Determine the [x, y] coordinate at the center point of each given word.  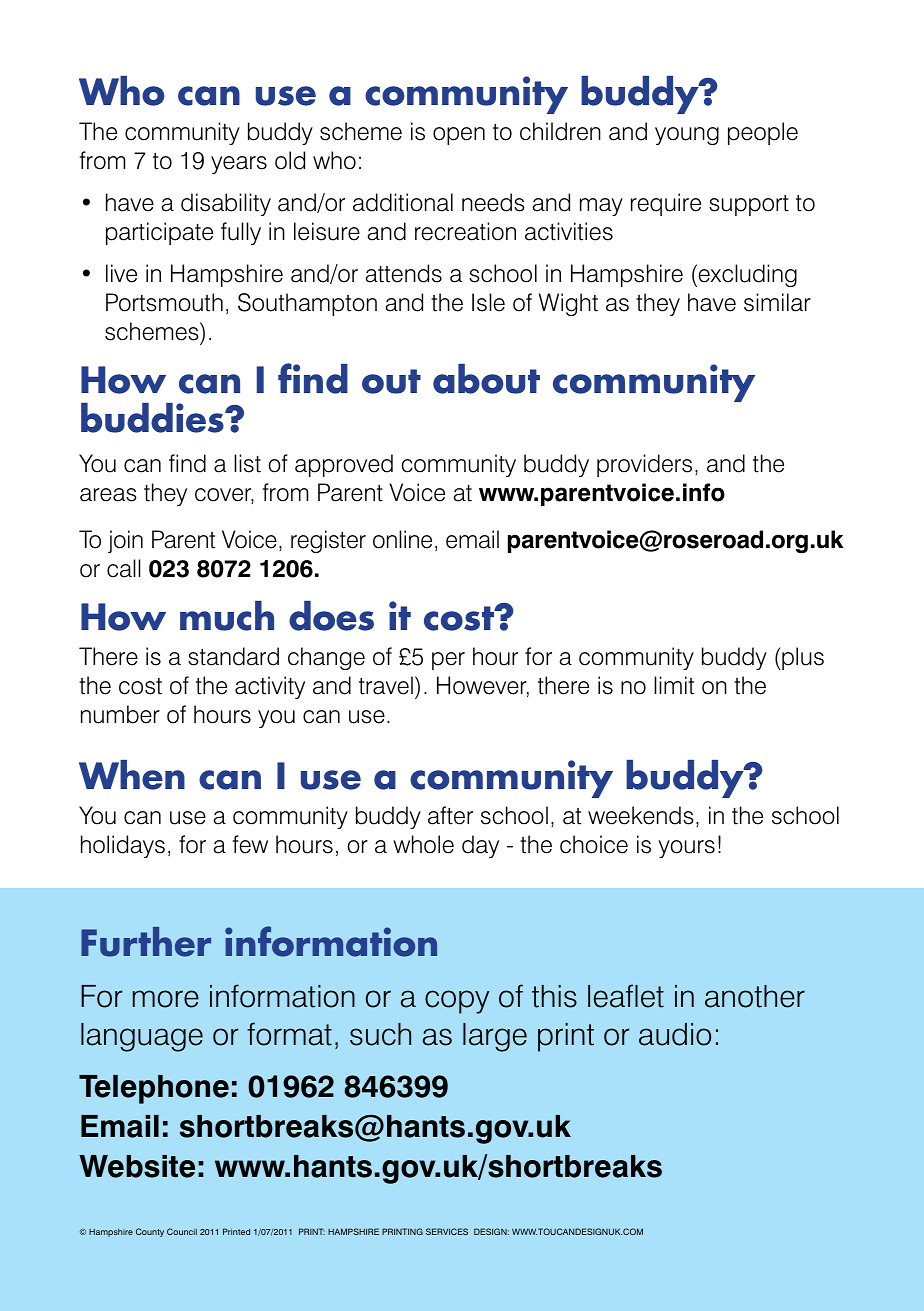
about [486, 379]
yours [686, 849]
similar [777, 302]
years [239, 165]
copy [457, 1002]
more [166, 999]
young [687, 136]
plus [802, 658]
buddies [153, 418]
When [132, 775]
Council [182, 1231]
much [227, 616]
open [459, 136]
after [450, 815]
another [755, 996]
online [402, 539]
